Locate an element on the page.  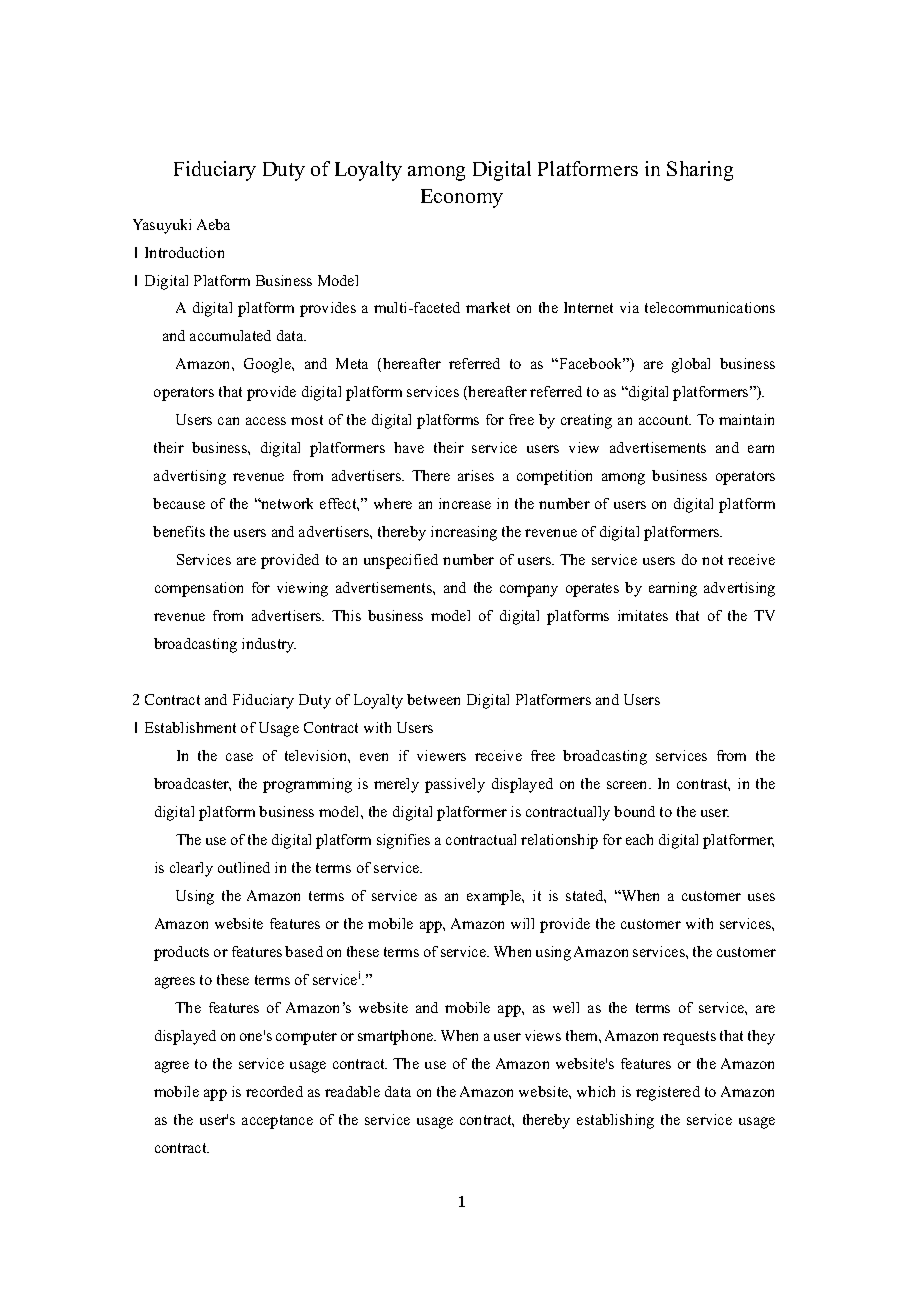
outlined is located at coordinates (244, 867).
